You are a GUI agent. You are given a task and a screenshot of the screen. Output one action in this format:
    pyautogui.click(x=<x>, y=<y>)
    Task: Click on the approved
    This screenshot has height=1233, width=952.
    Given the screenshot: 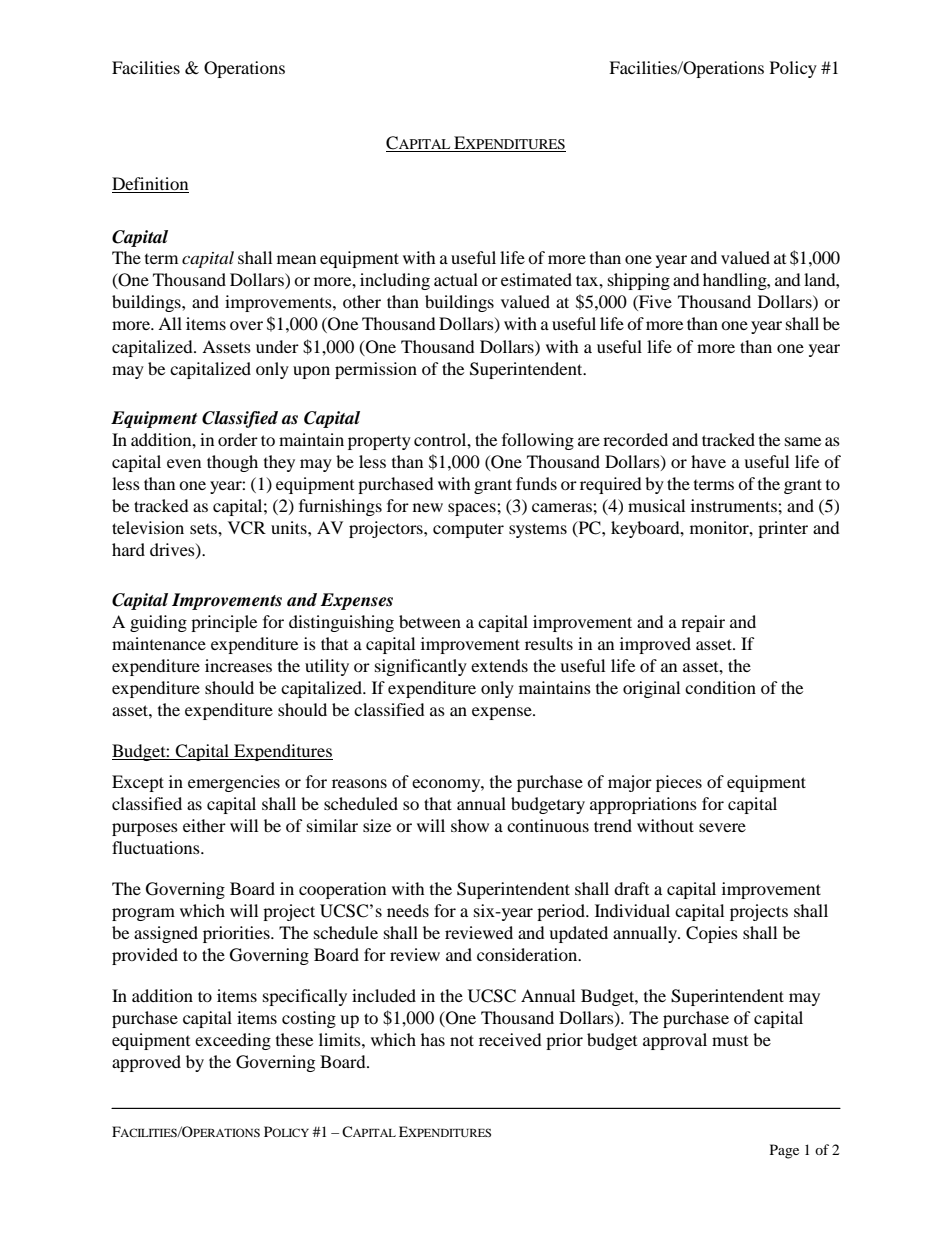 What is the action you would take?
    pyautogui.click(x=146, y=1063)
